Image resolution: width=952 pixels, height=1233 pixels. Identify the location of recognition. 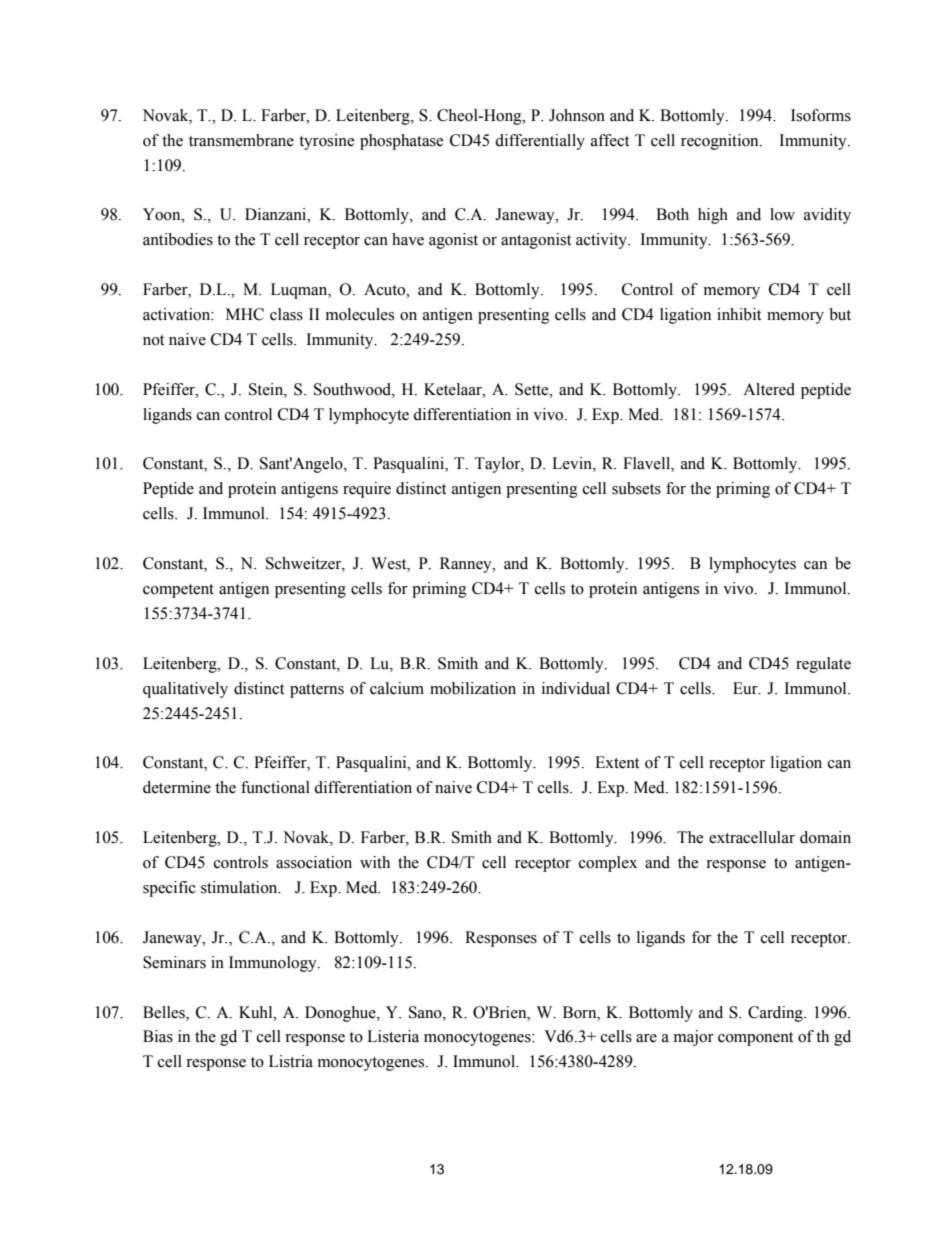
(721, 142).
